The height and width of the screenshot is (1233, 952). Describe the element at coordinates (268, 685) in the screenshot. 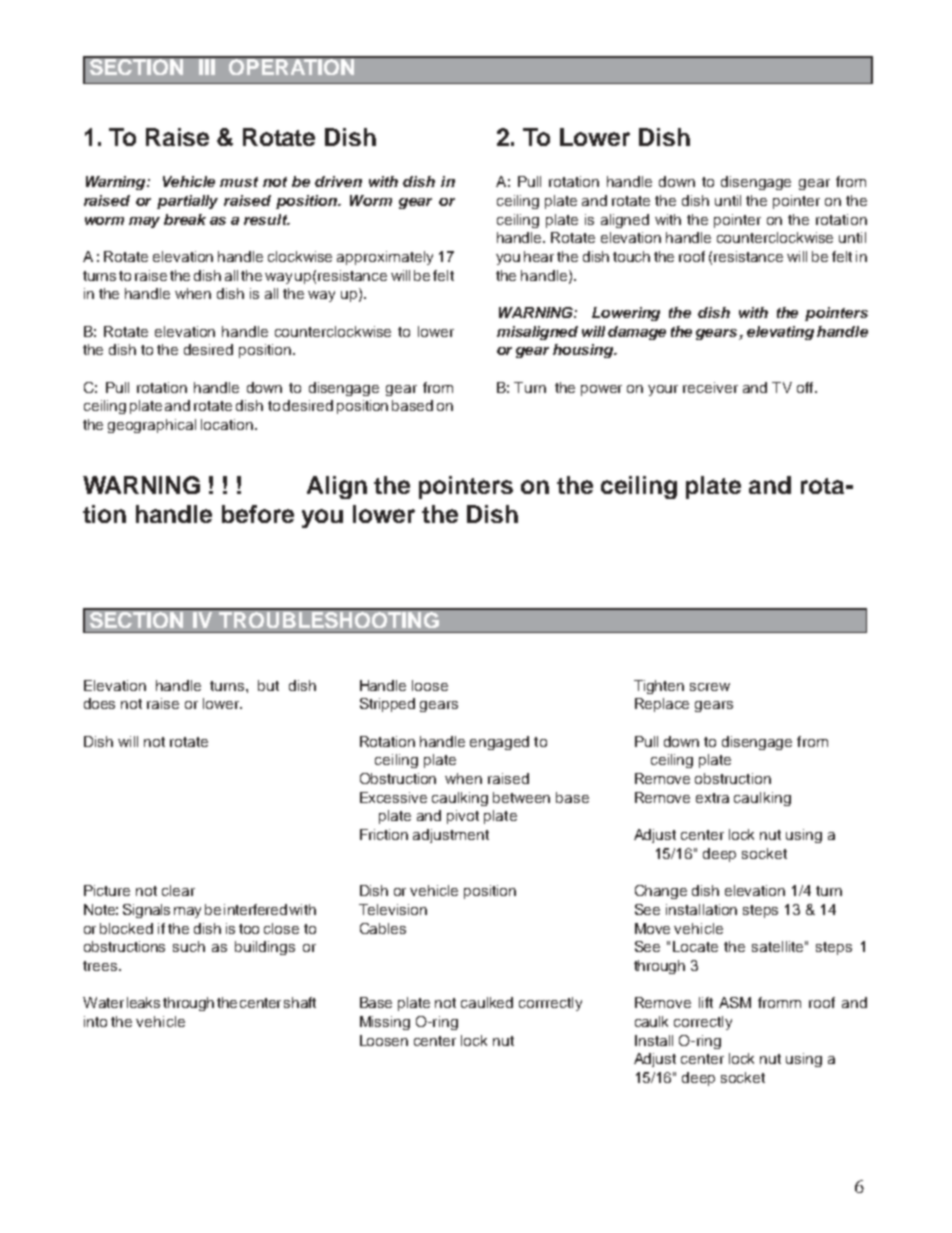

I see `but` at that location.
